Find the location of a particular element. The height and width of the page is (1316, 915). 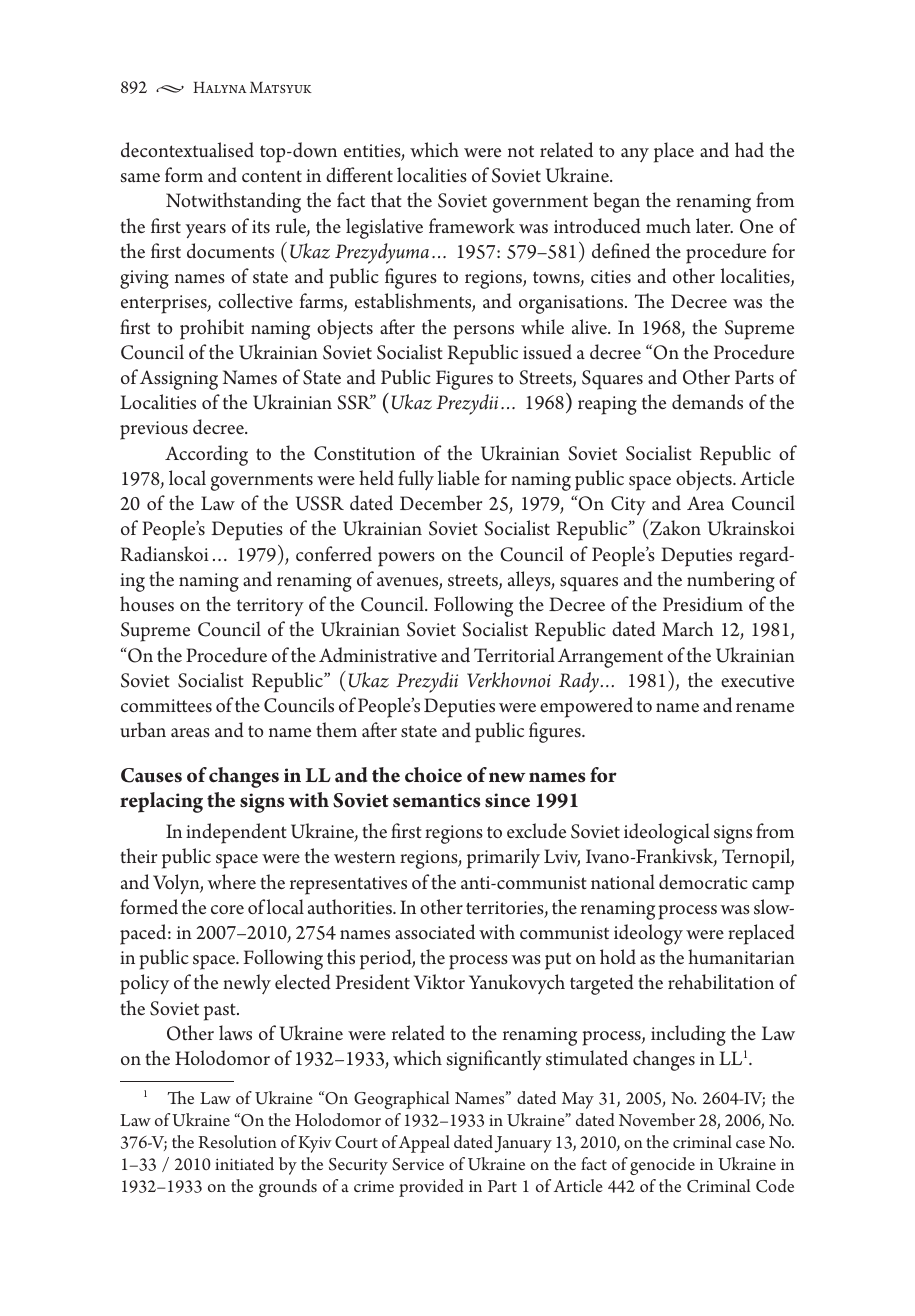

Territorial is located at coordinates (514, 654).
